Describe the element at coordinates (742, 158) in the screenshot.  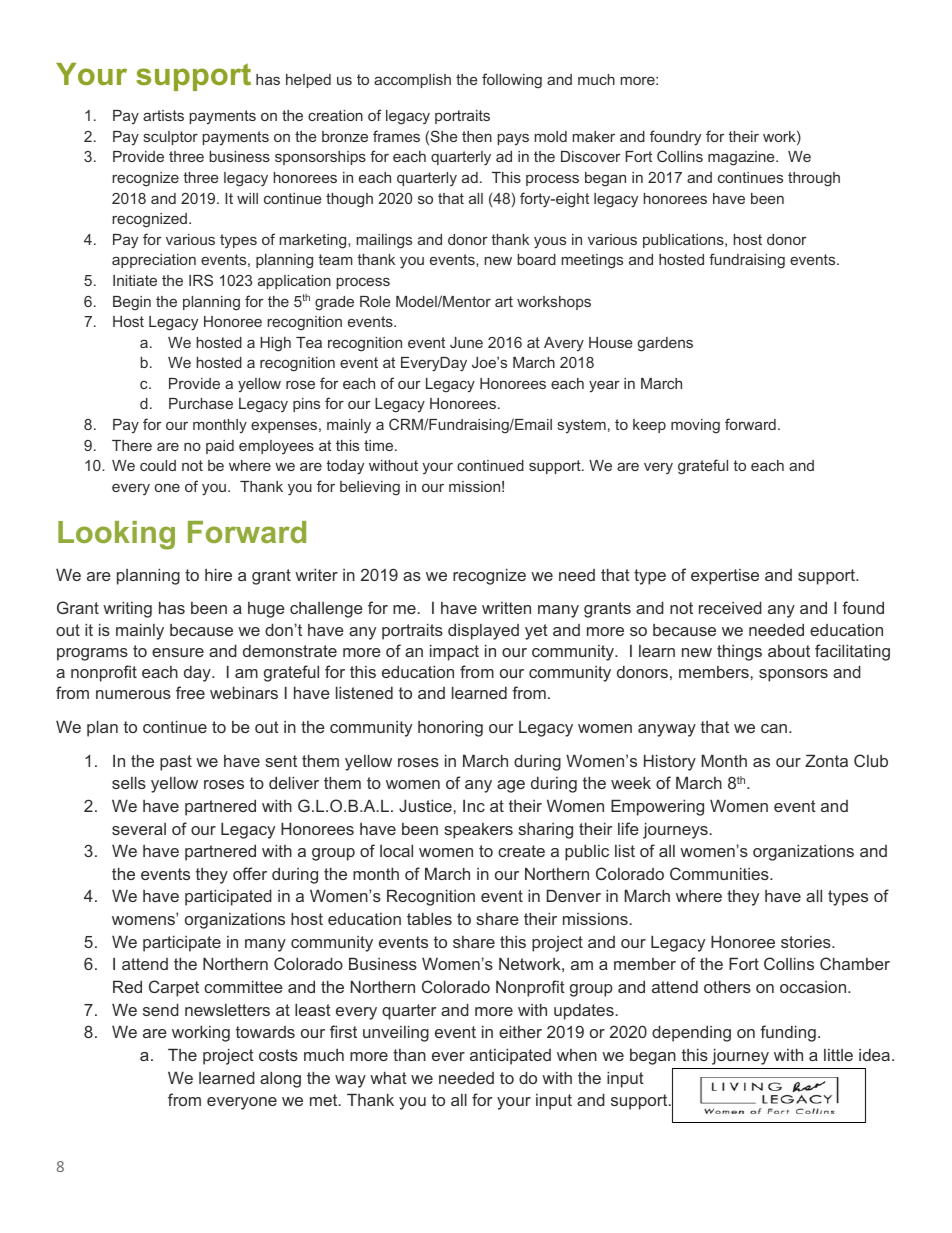
I see `magazine` at that location.
